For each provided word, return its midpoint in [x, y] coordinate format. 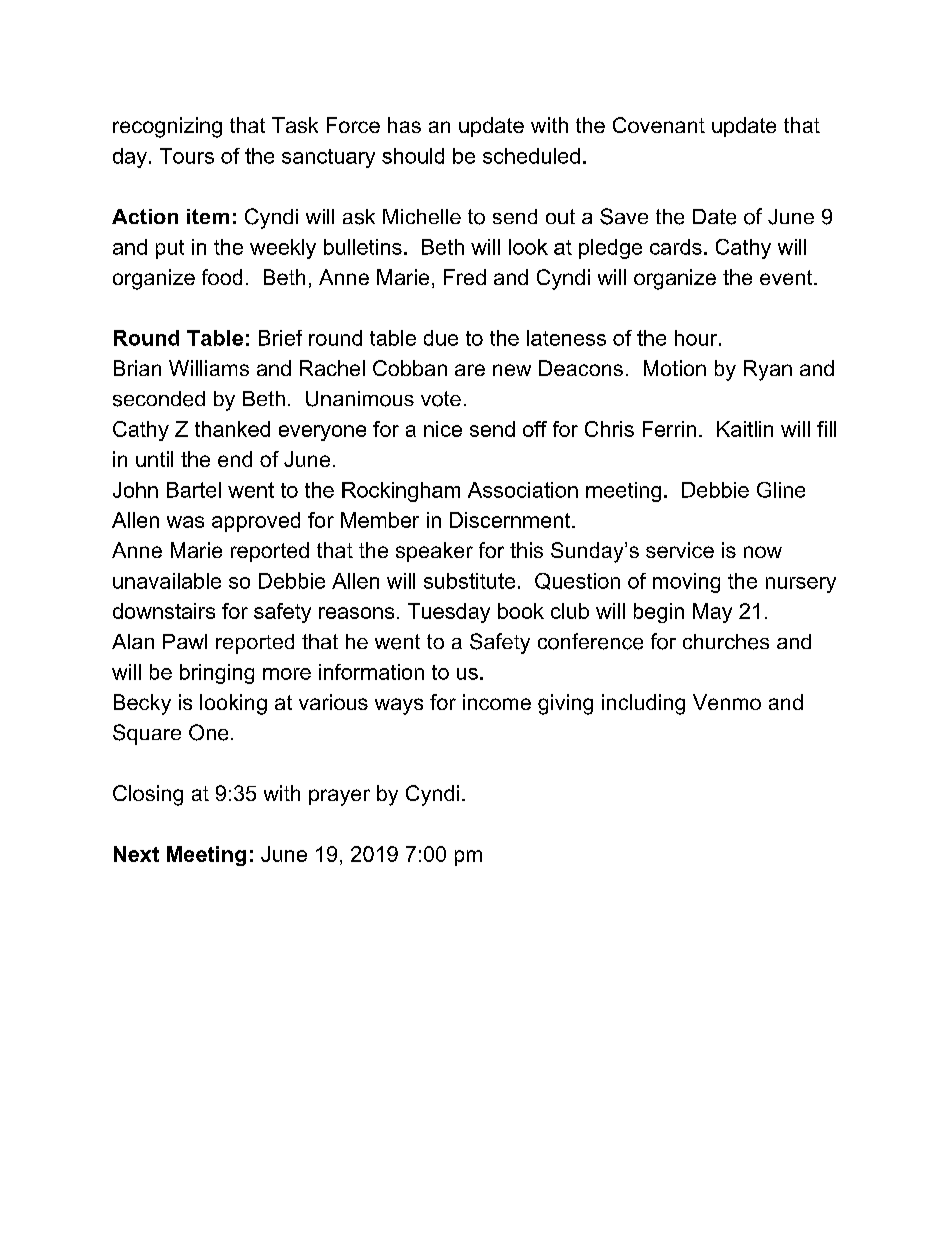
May [712, 613]
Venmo [727, 702]
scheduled [531, 156]
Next [136, 854]
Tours [187, 156]
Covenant [659, 125]
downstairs [164, 611]
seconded [159, 399]
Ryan [768, 370]
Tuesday [449, 613]
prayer [339, 797]
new [512, 370]
